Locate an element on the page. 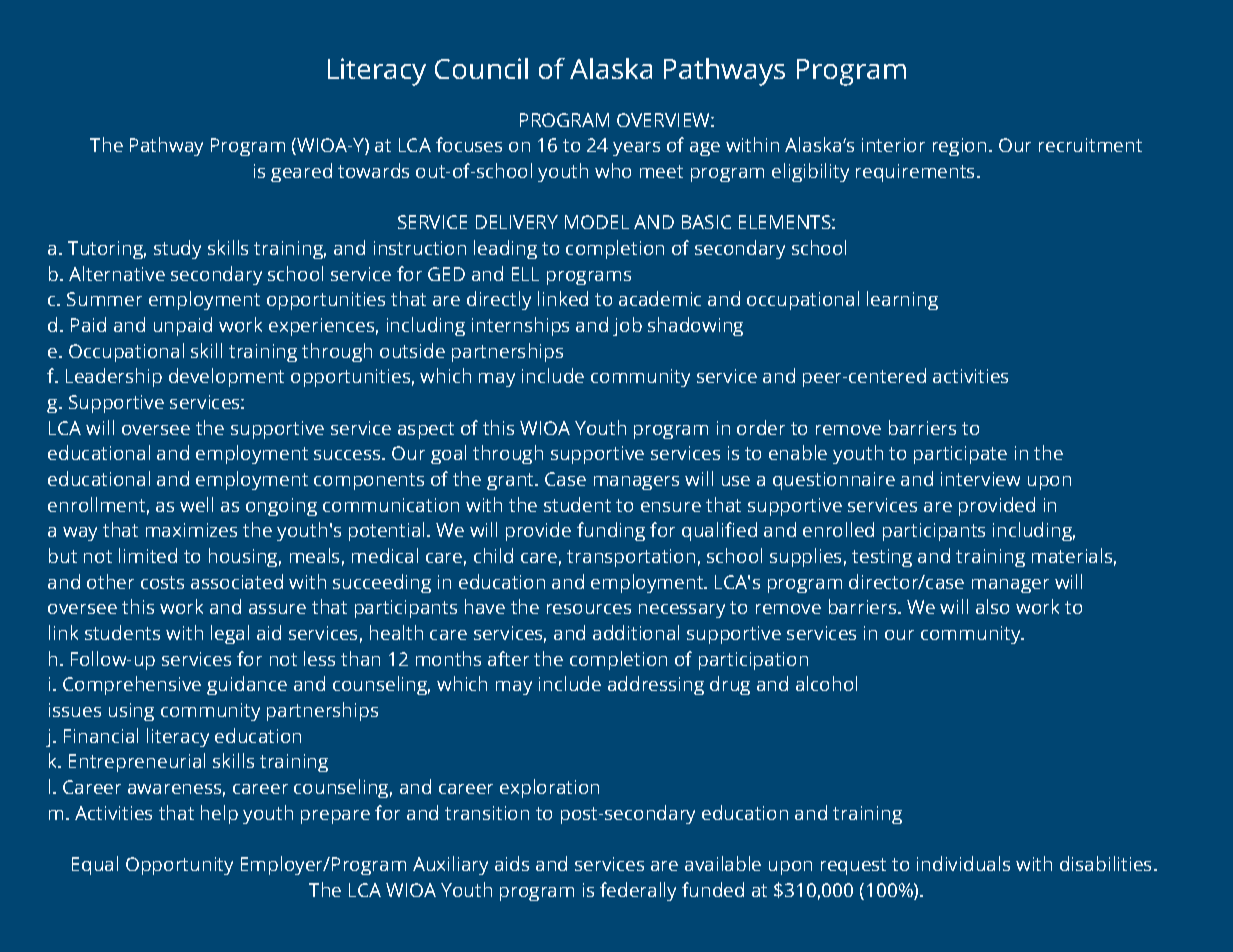  individuals is located at coordinates (963, 863).
